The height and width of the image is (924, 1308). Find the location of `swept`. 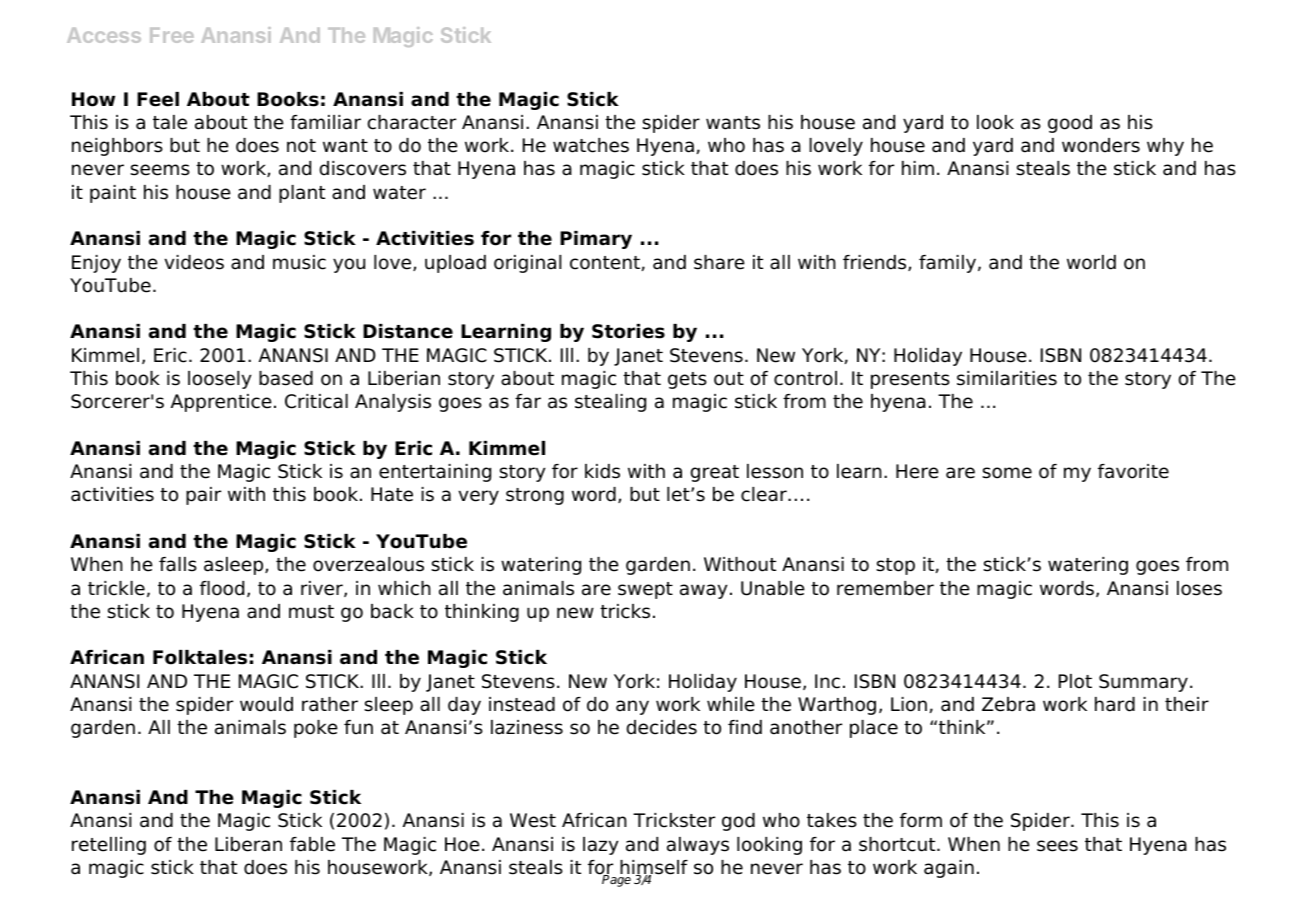

swept is located at coordinates (645, 590).
